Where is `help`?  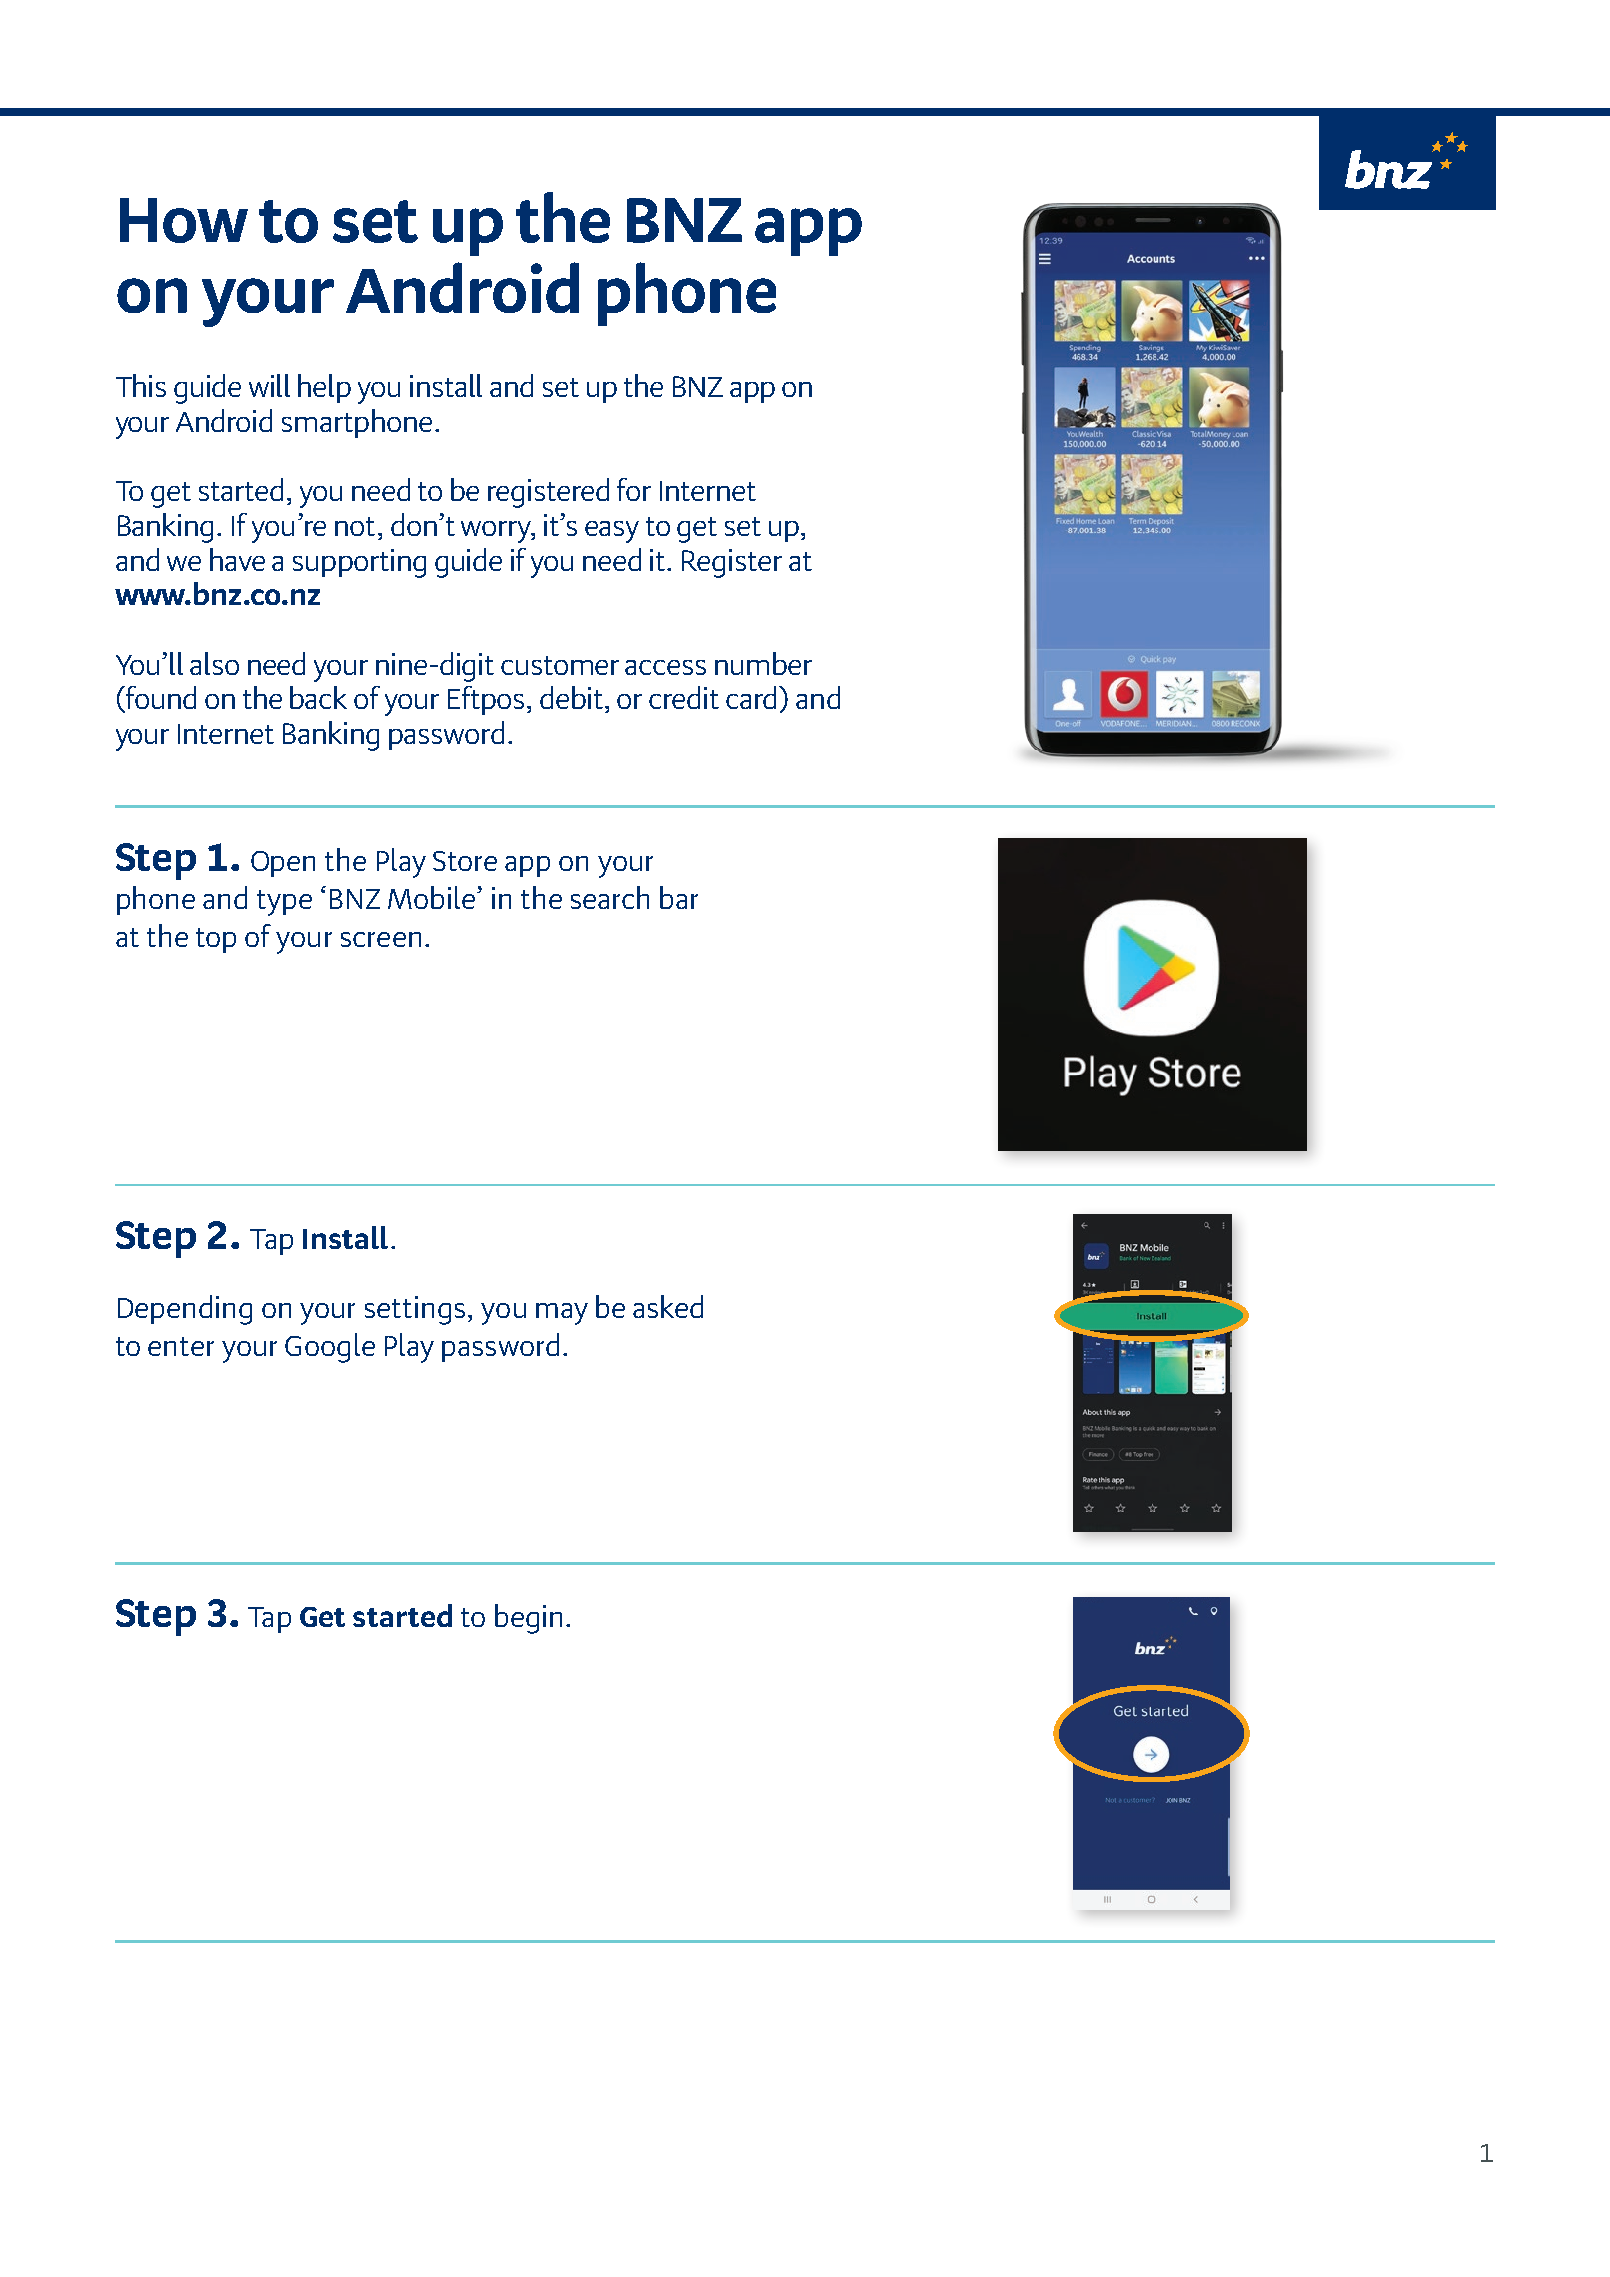
help is located at coordinates (324, 388).
